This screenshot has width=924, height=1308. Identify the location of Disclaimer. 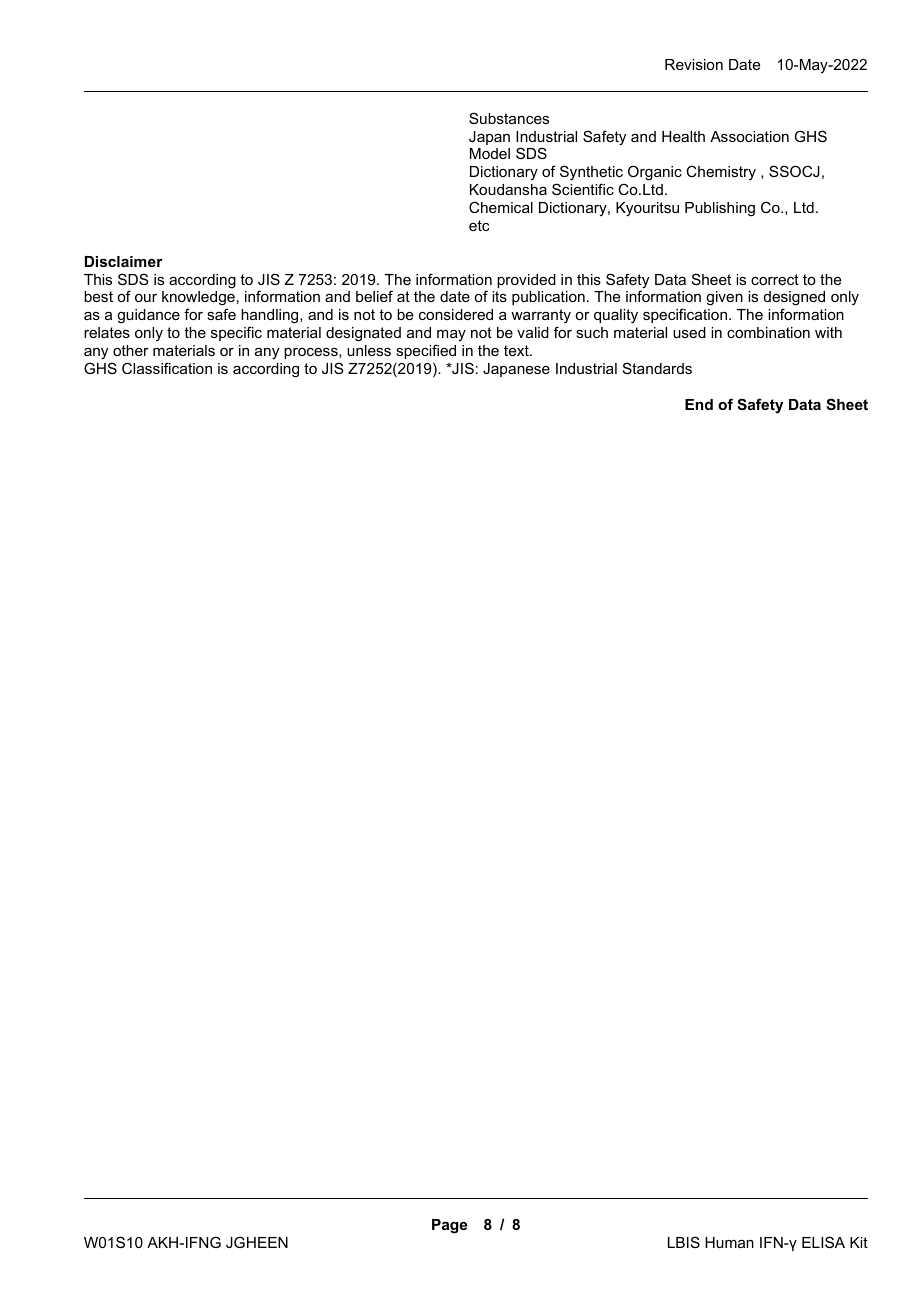
(124, 261).
